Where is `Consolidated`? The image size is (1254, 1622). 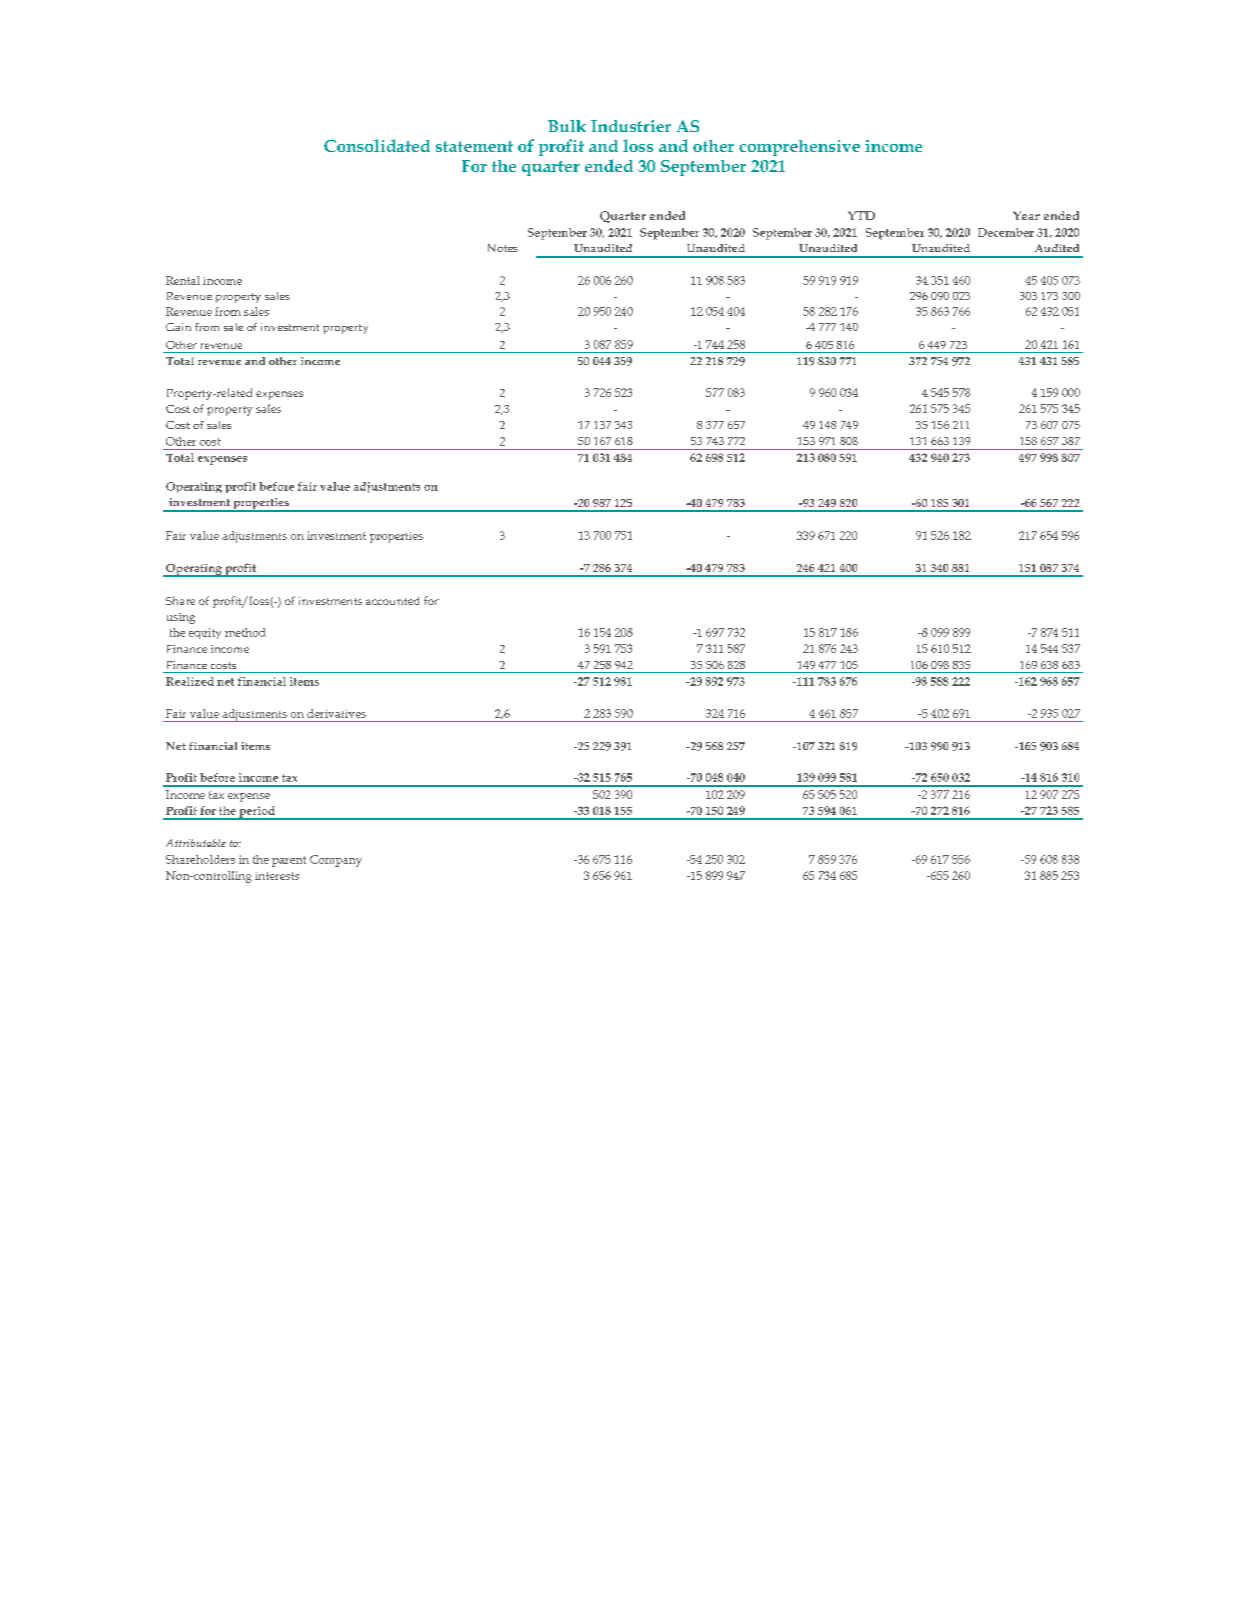 Consolidated is located at coordinates (377, 145).
